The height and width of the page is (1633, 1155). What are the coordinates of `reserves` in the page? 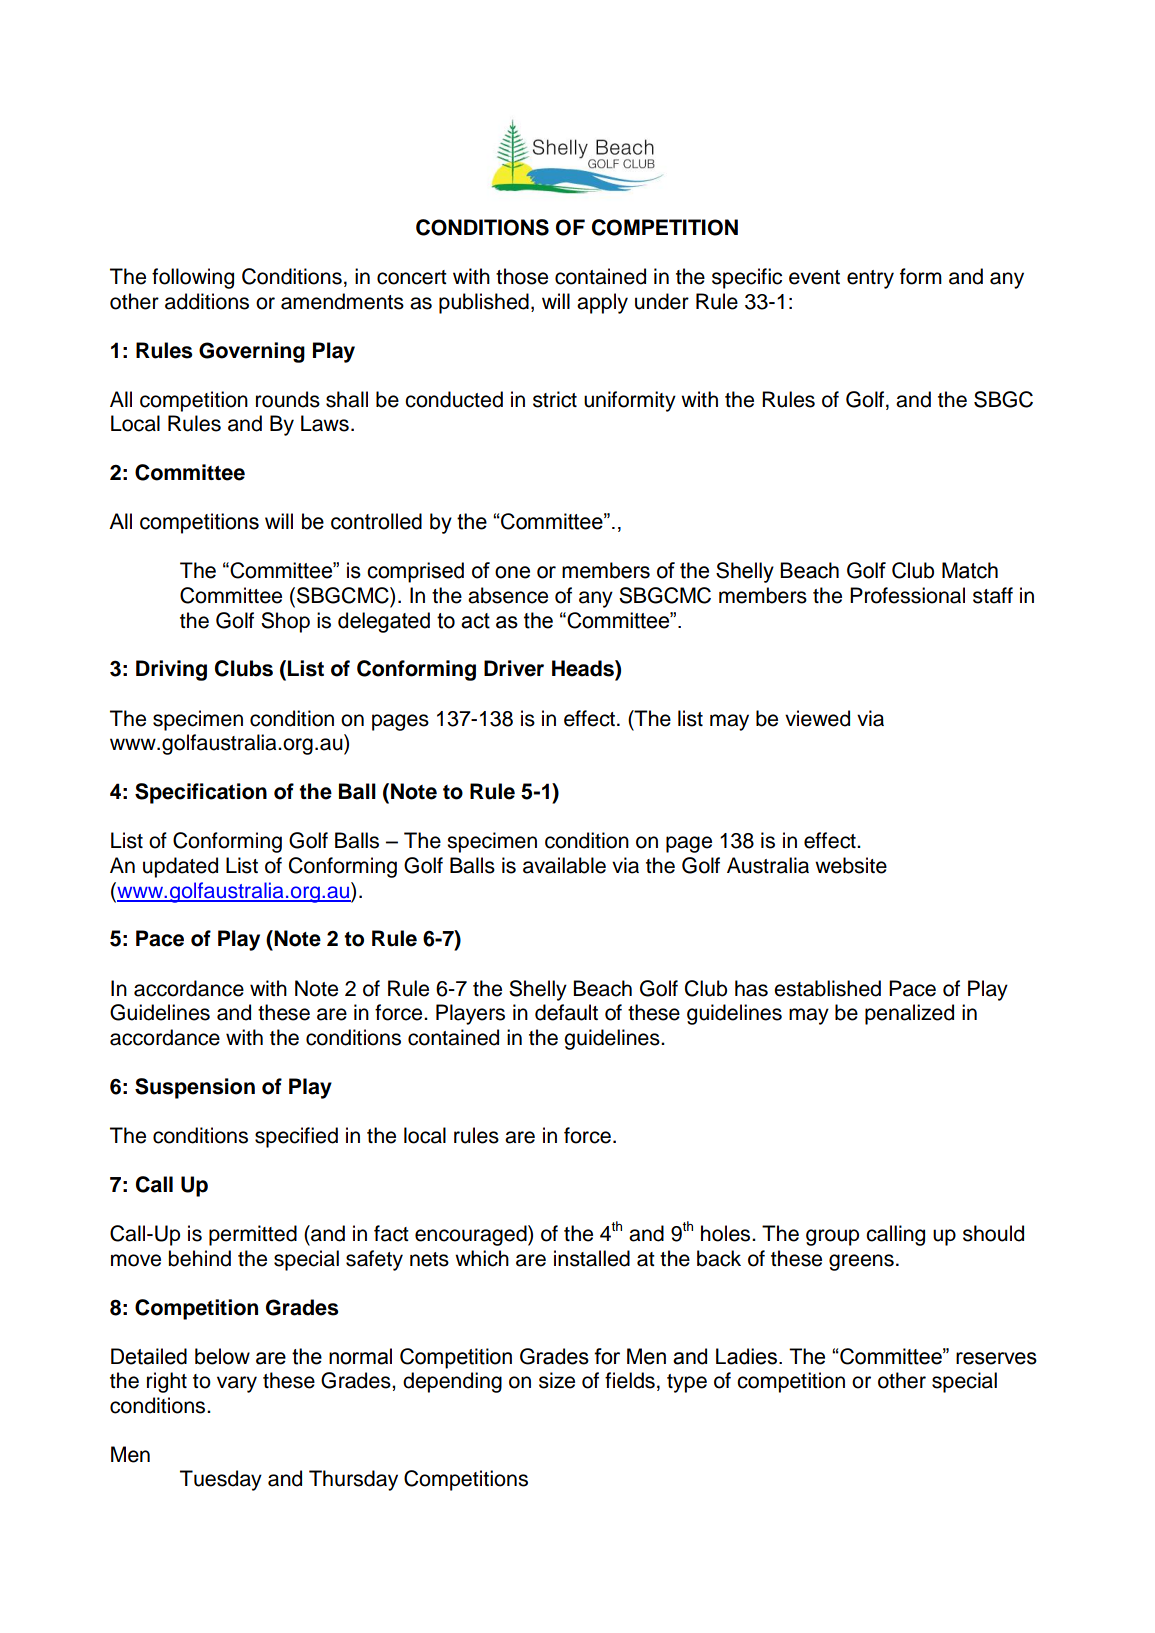 It's located at (996, 1358).
